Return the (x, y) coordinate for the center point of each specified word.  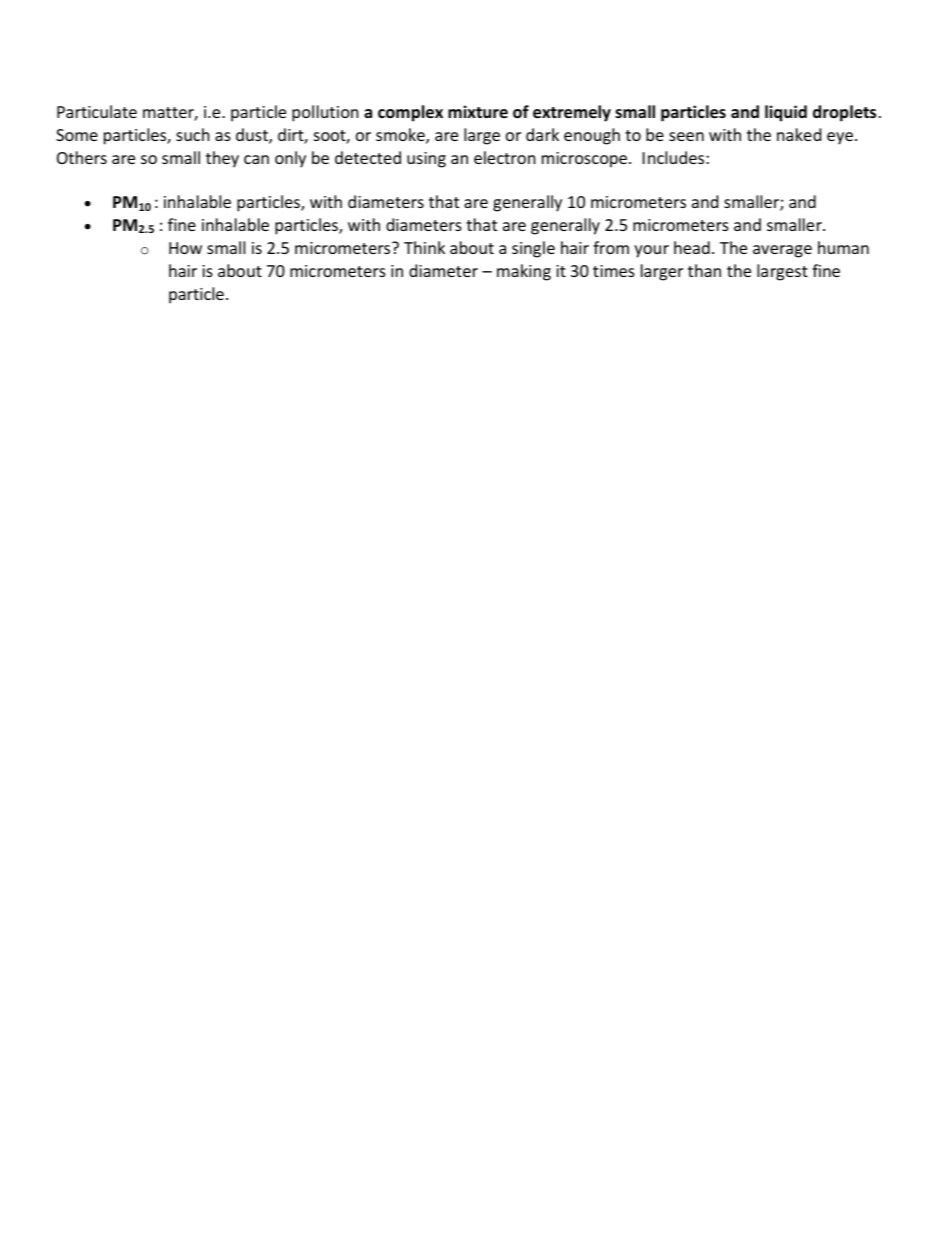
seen (686, 136)
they (222, 159)
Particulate (97, 111)
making (524, 272)
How (185, 248)
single (533, 249)
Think (424, 247)
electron (505, 157)
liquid (786, 113)
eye (840, 138)
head (692, 247)
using (426, 160)
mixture (478, 111)
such (193, 134)
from (611, 247)
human (843, 247)
